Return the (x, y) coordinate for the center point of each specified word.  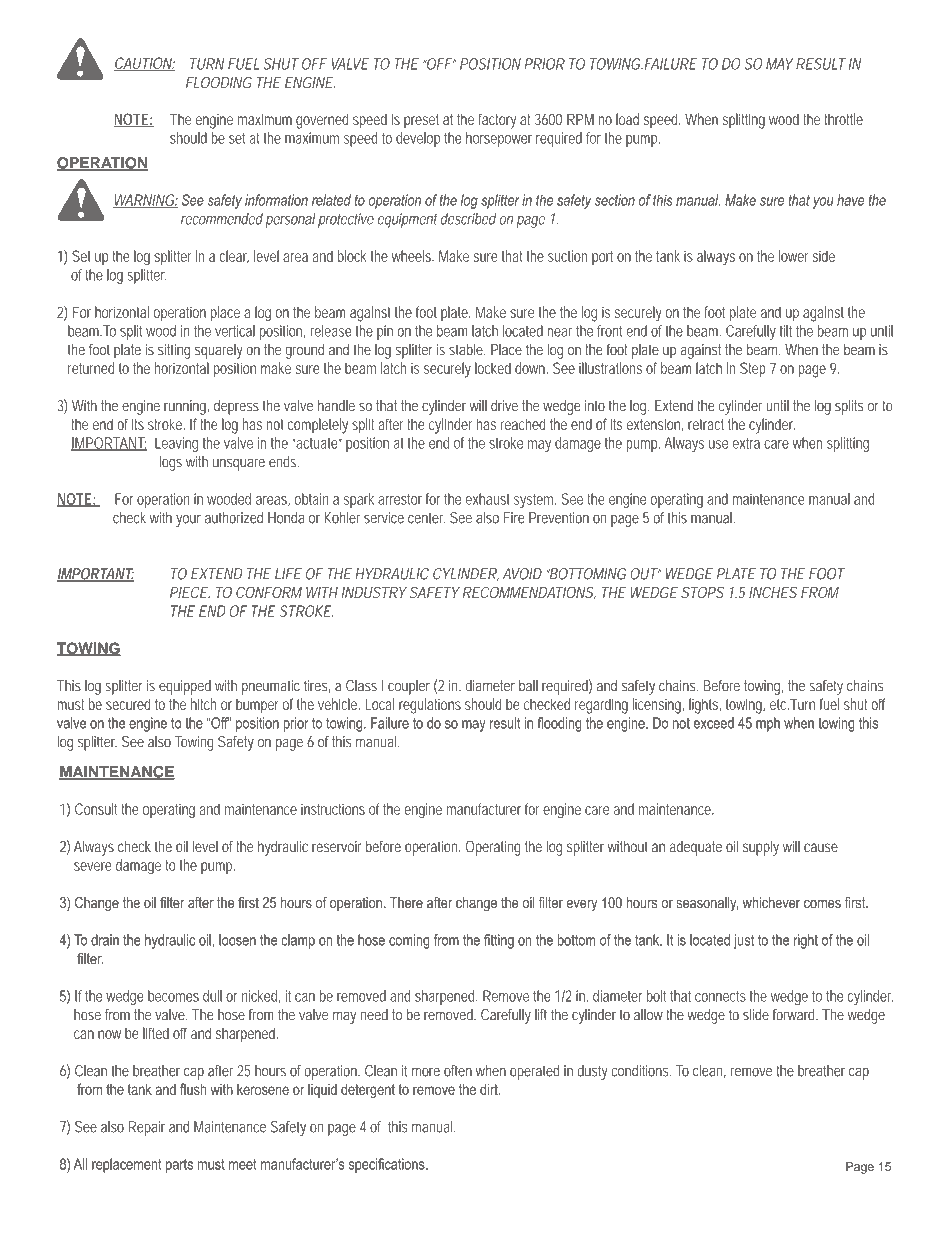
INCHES (773, 592)
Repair (147, 1128)
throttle (844, 119)
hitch (204, 704)
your (188, 521)
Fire (514, 518)
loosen (237, 940)
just (744, 941)
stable (467, 349)
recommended (222, 219)
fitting (499, 941)
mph (768, 724)
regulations (430, 706)
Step (753, 369)
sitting (174, 351)
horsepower (499, 139)
